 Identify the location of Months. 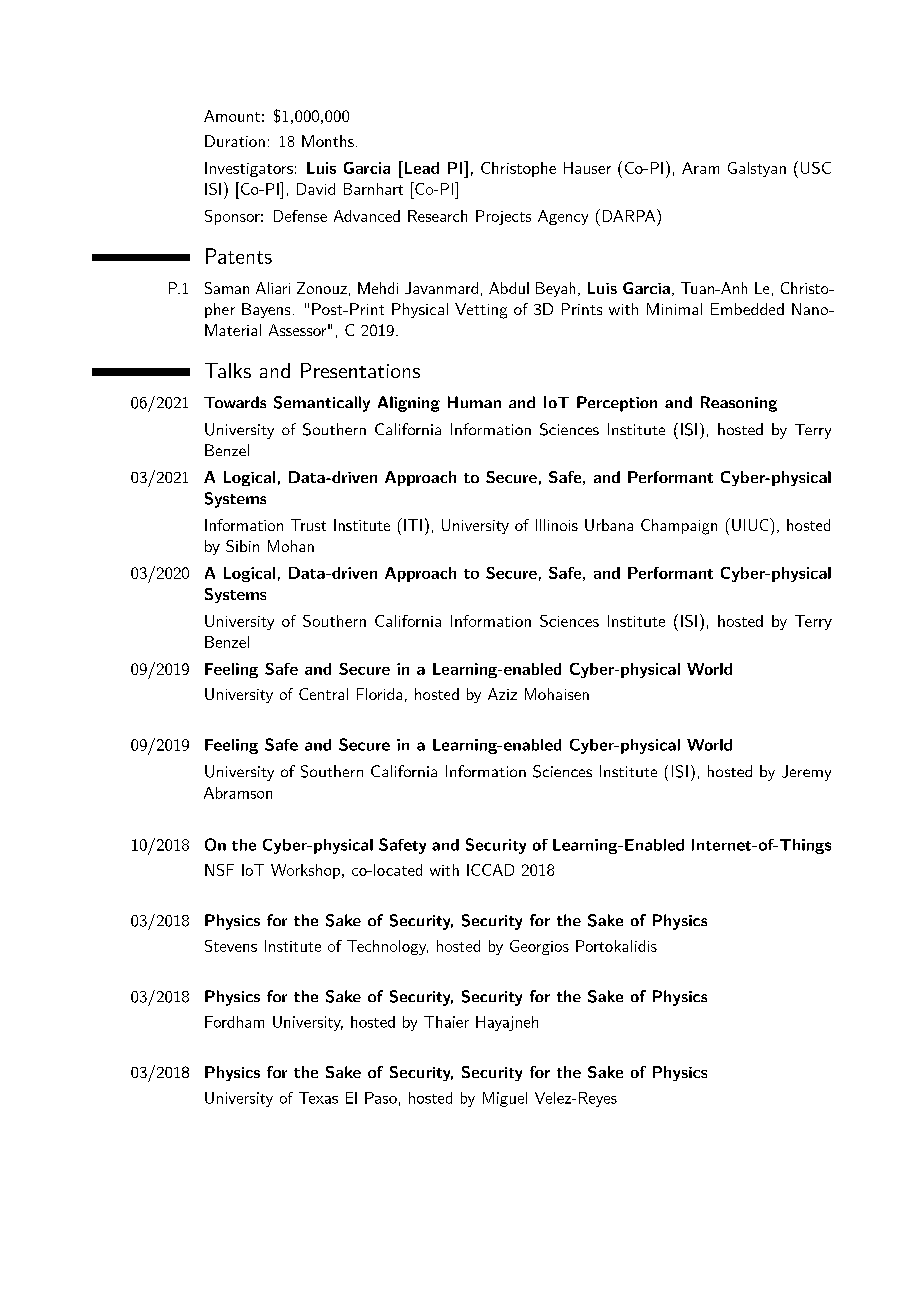
(328, 141).
